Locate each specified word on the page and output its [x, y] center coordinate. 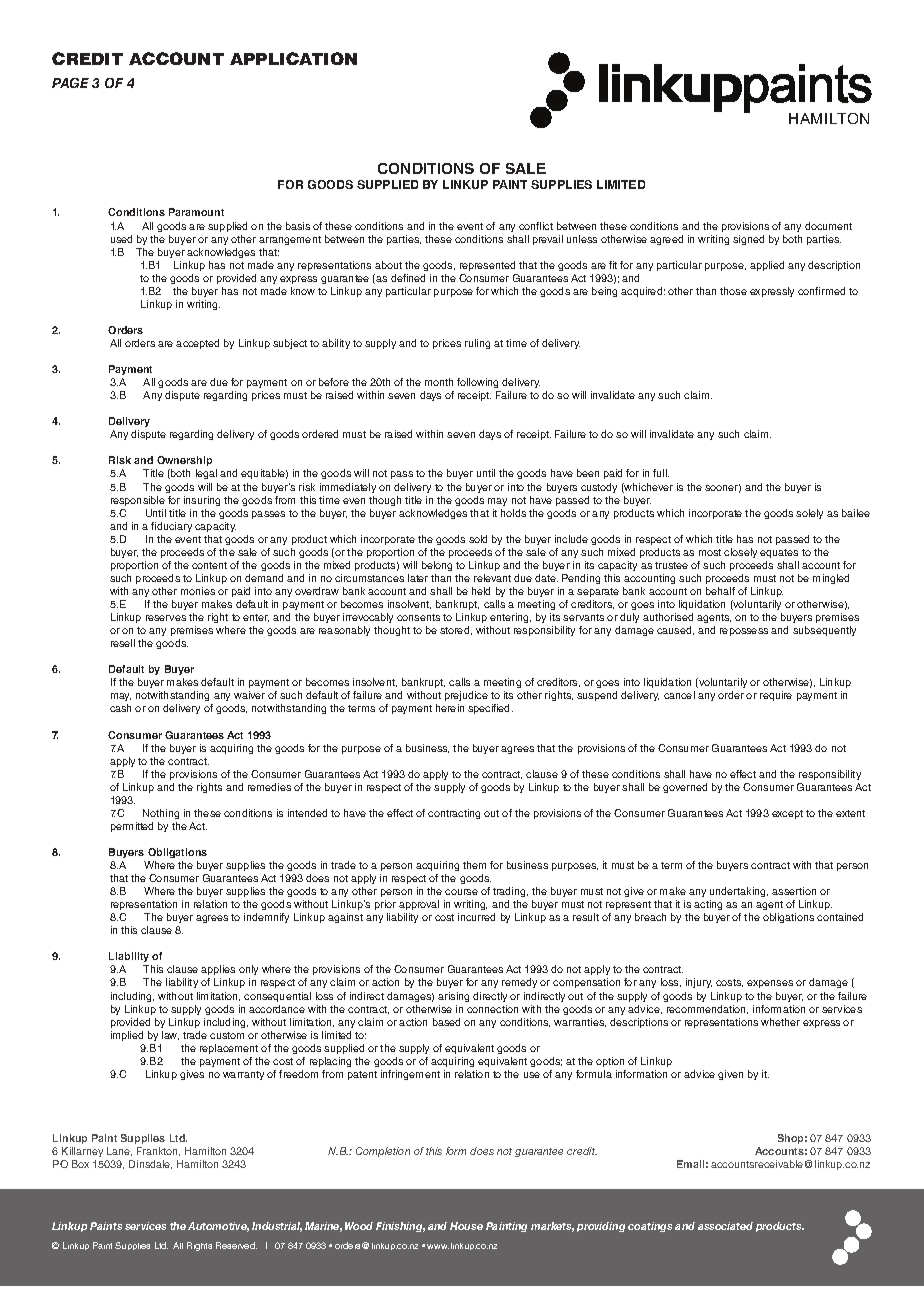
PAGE [70, 83]
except [787, 814]
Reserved [236, 1245]
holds [513, 513]
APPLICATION [293, 58]
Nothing [161, 814]
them [474, 865]
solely [809, 514]
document [828, 226]
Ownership [184, 463]
